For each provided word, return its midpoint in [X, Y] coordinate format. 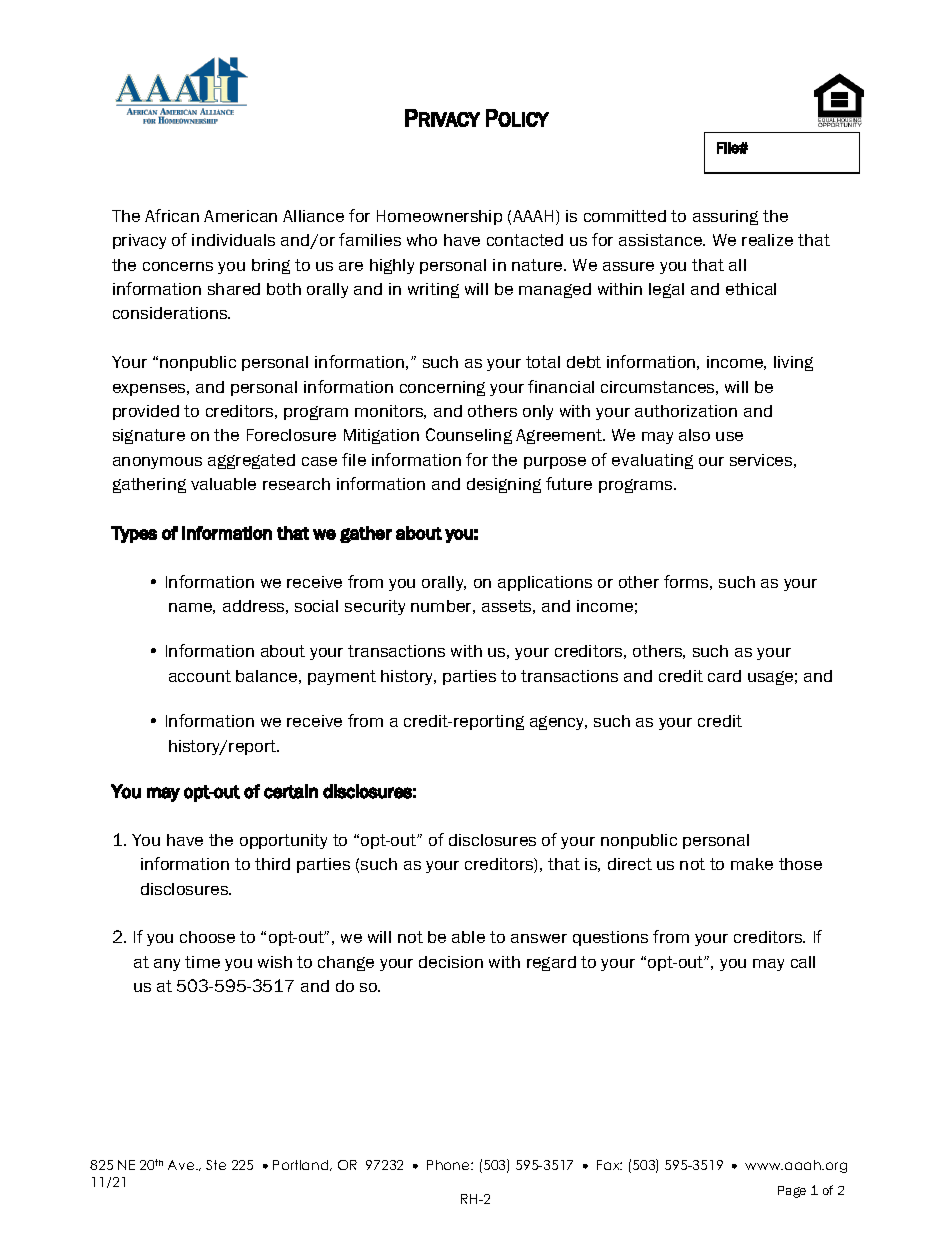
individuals [233, 240]
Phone [449, 1165]
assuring [725, 217]
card [724, 676]
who [422, 240]
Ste [216, 1165]
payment [342, 677]
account [200, 676]
